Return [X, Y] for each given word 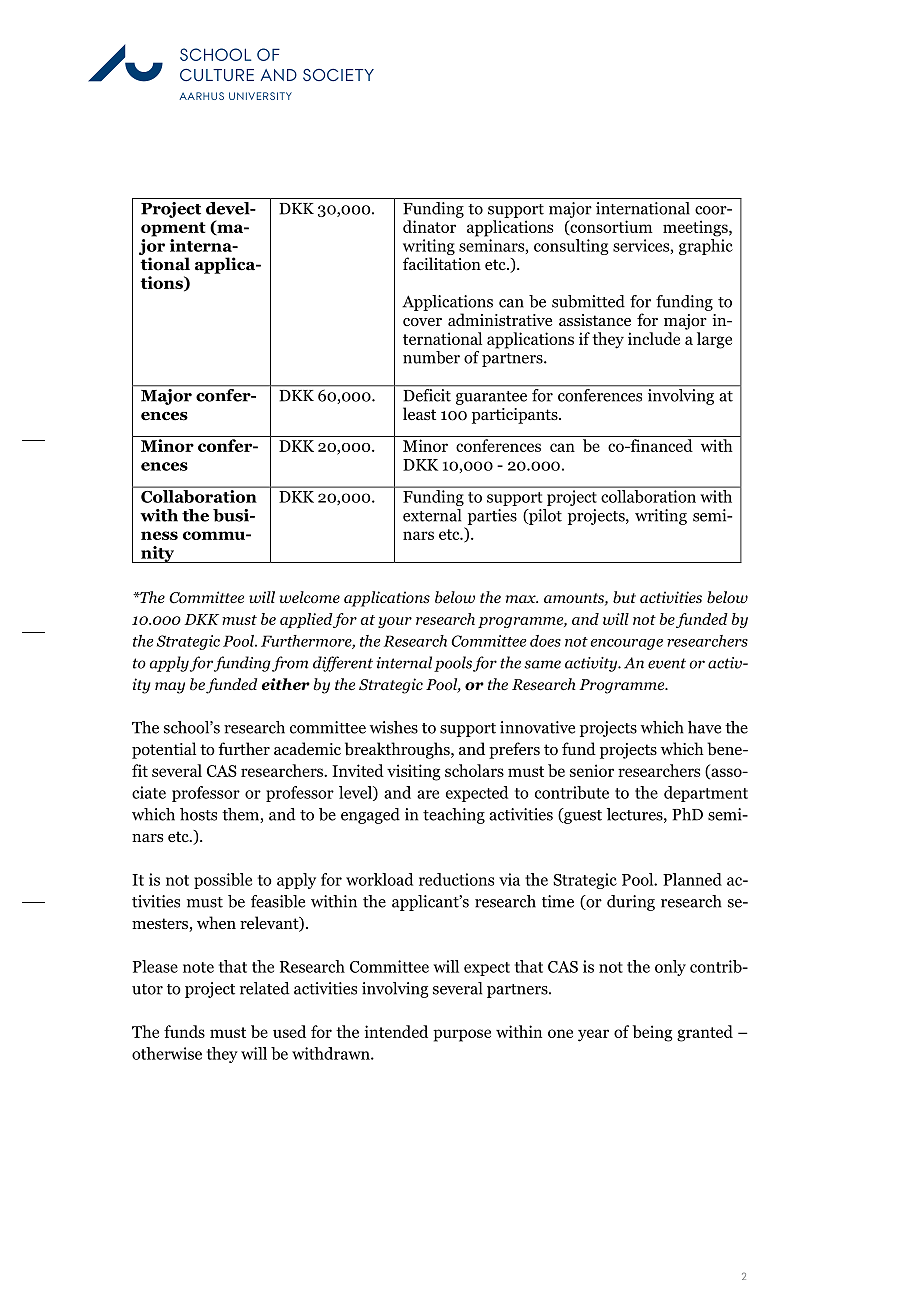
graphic [706, 247]
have [704, 727]
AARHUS [201, 96]
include [654, 338]
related [265, 988]
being [653, 1033]
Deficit [427, 394]
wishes [394, 727]
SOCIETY [338, 75]
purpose [462, 1035]
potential [164, 750]
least [419, 413]
